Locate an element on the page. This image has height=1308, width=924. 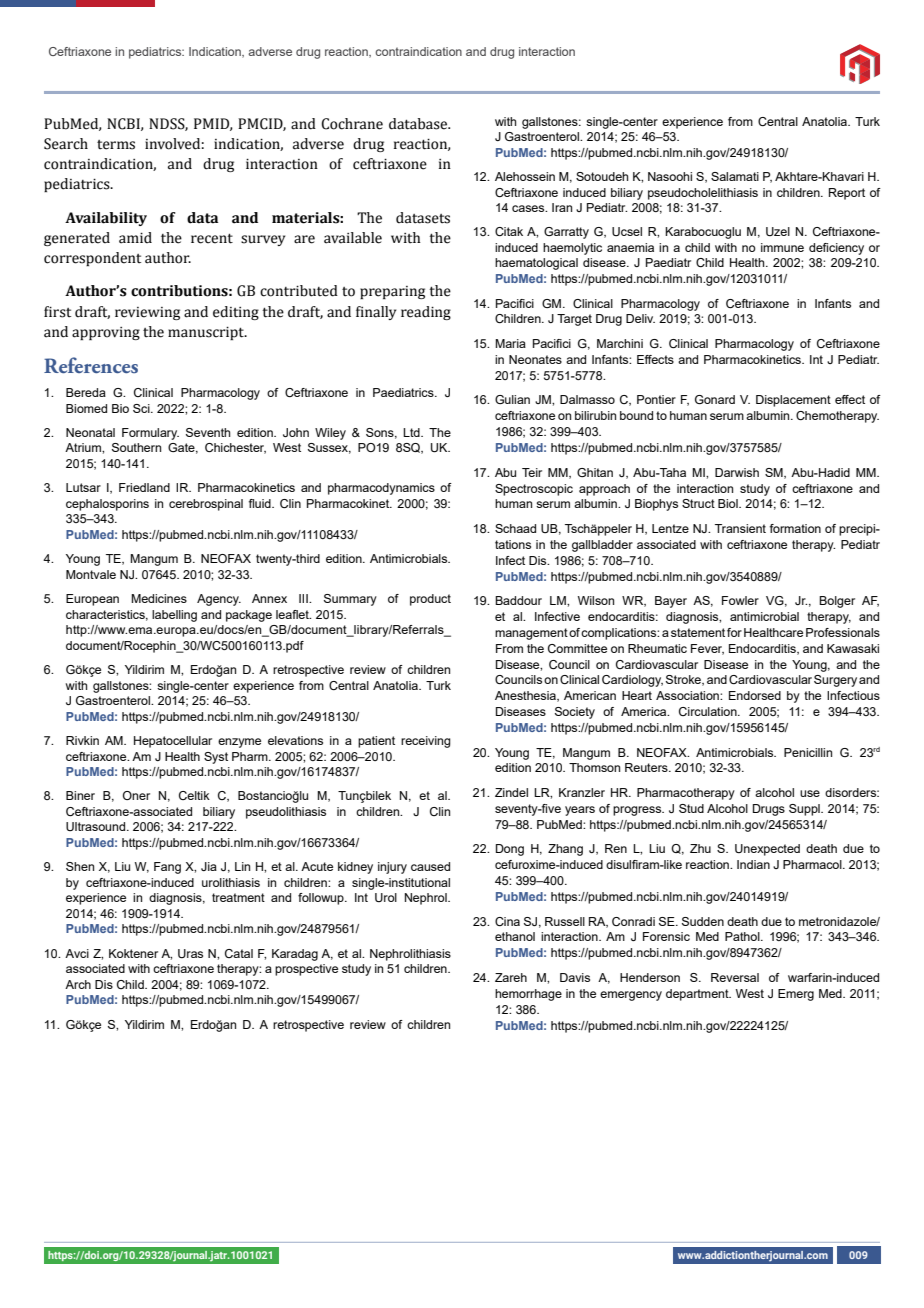
labelling is located at coordinates (174, 616).
